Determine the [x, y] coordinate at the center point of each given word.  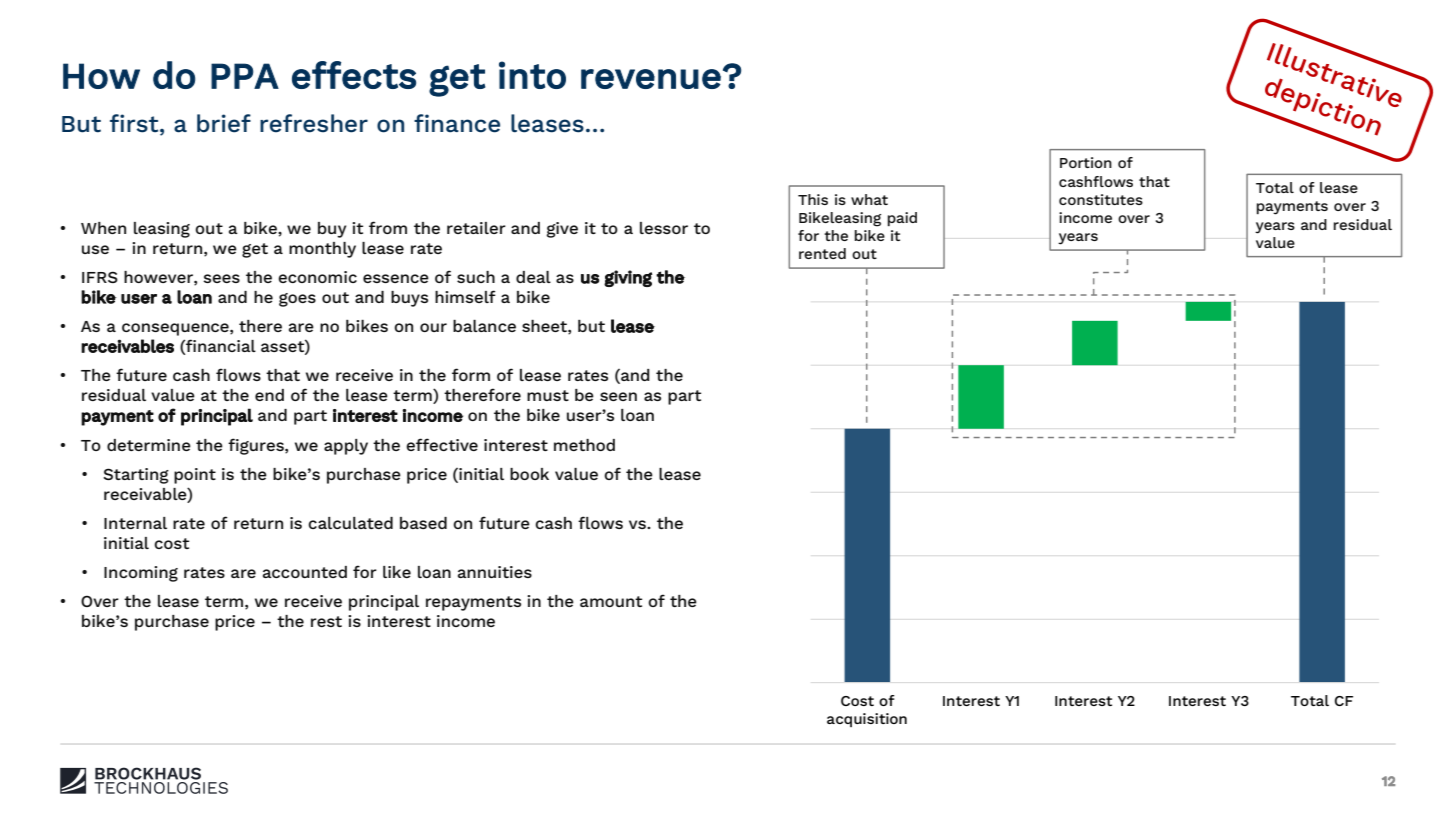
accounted [305, 572]
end [269, 395]
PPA [245, 76]
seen [618, 396]
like [397, 572]
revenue [651, 79]
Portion [1086, 162]
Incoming [141, 574]
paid [902, 219]
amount [611, 601]
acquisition [867, 720]
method [584, 445]
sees [221, 278]
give [562, 230]
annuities [495, 572]
